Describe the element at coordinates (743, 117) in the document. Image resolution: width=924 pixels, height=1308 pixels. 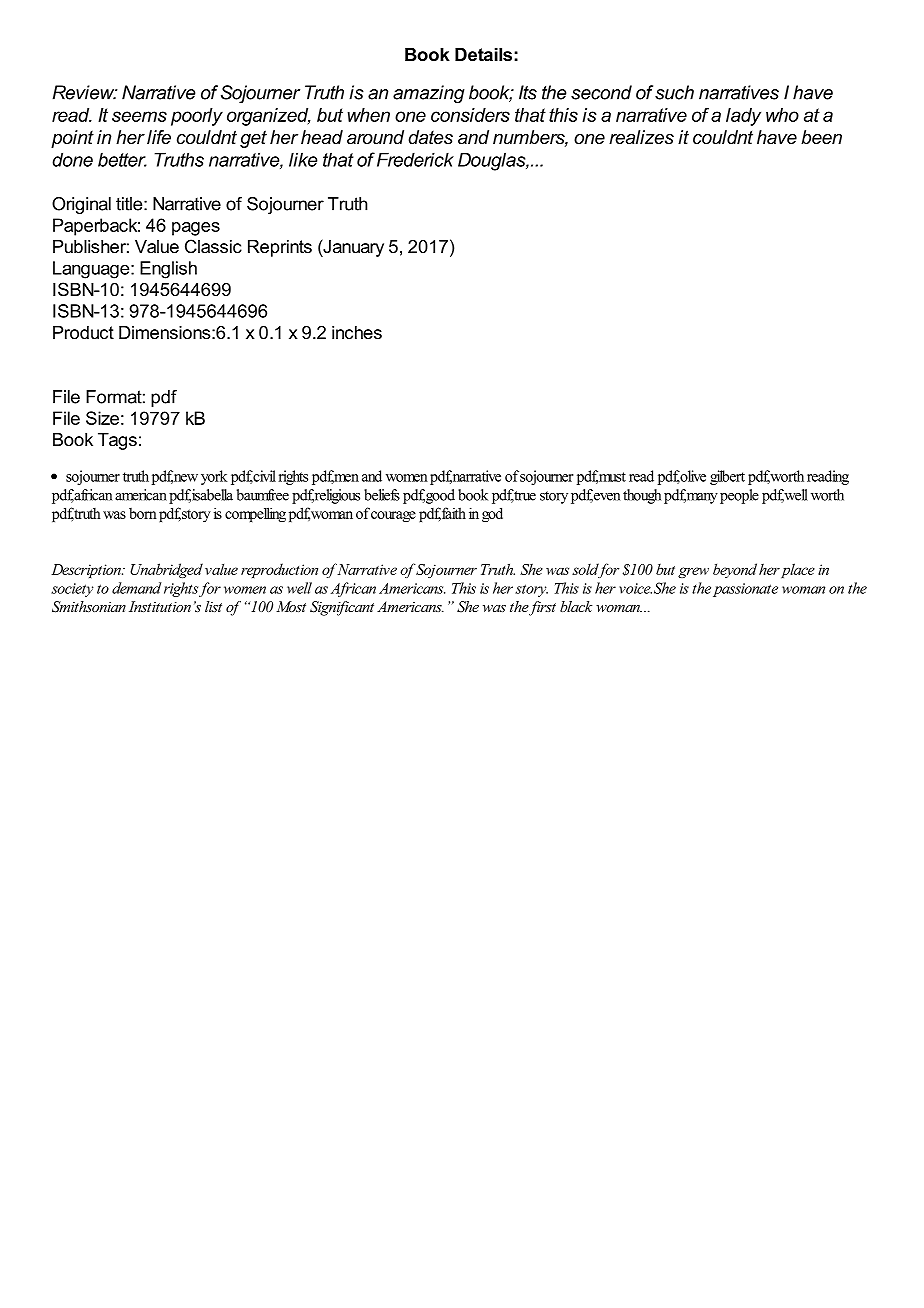
I see `lady` at that location.
